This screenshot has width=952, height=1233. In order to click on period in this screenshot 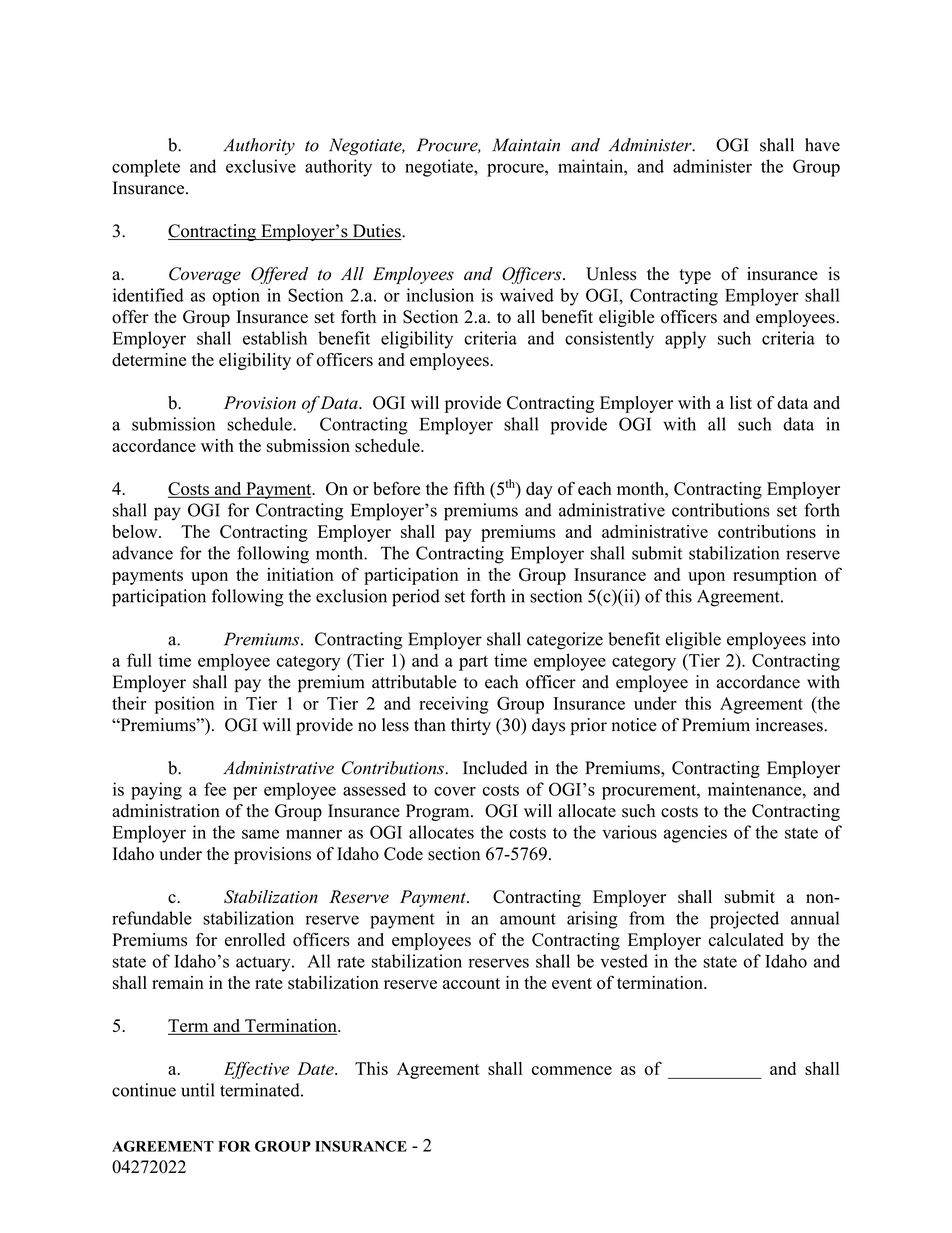, I will do `click(416, 598)`.
